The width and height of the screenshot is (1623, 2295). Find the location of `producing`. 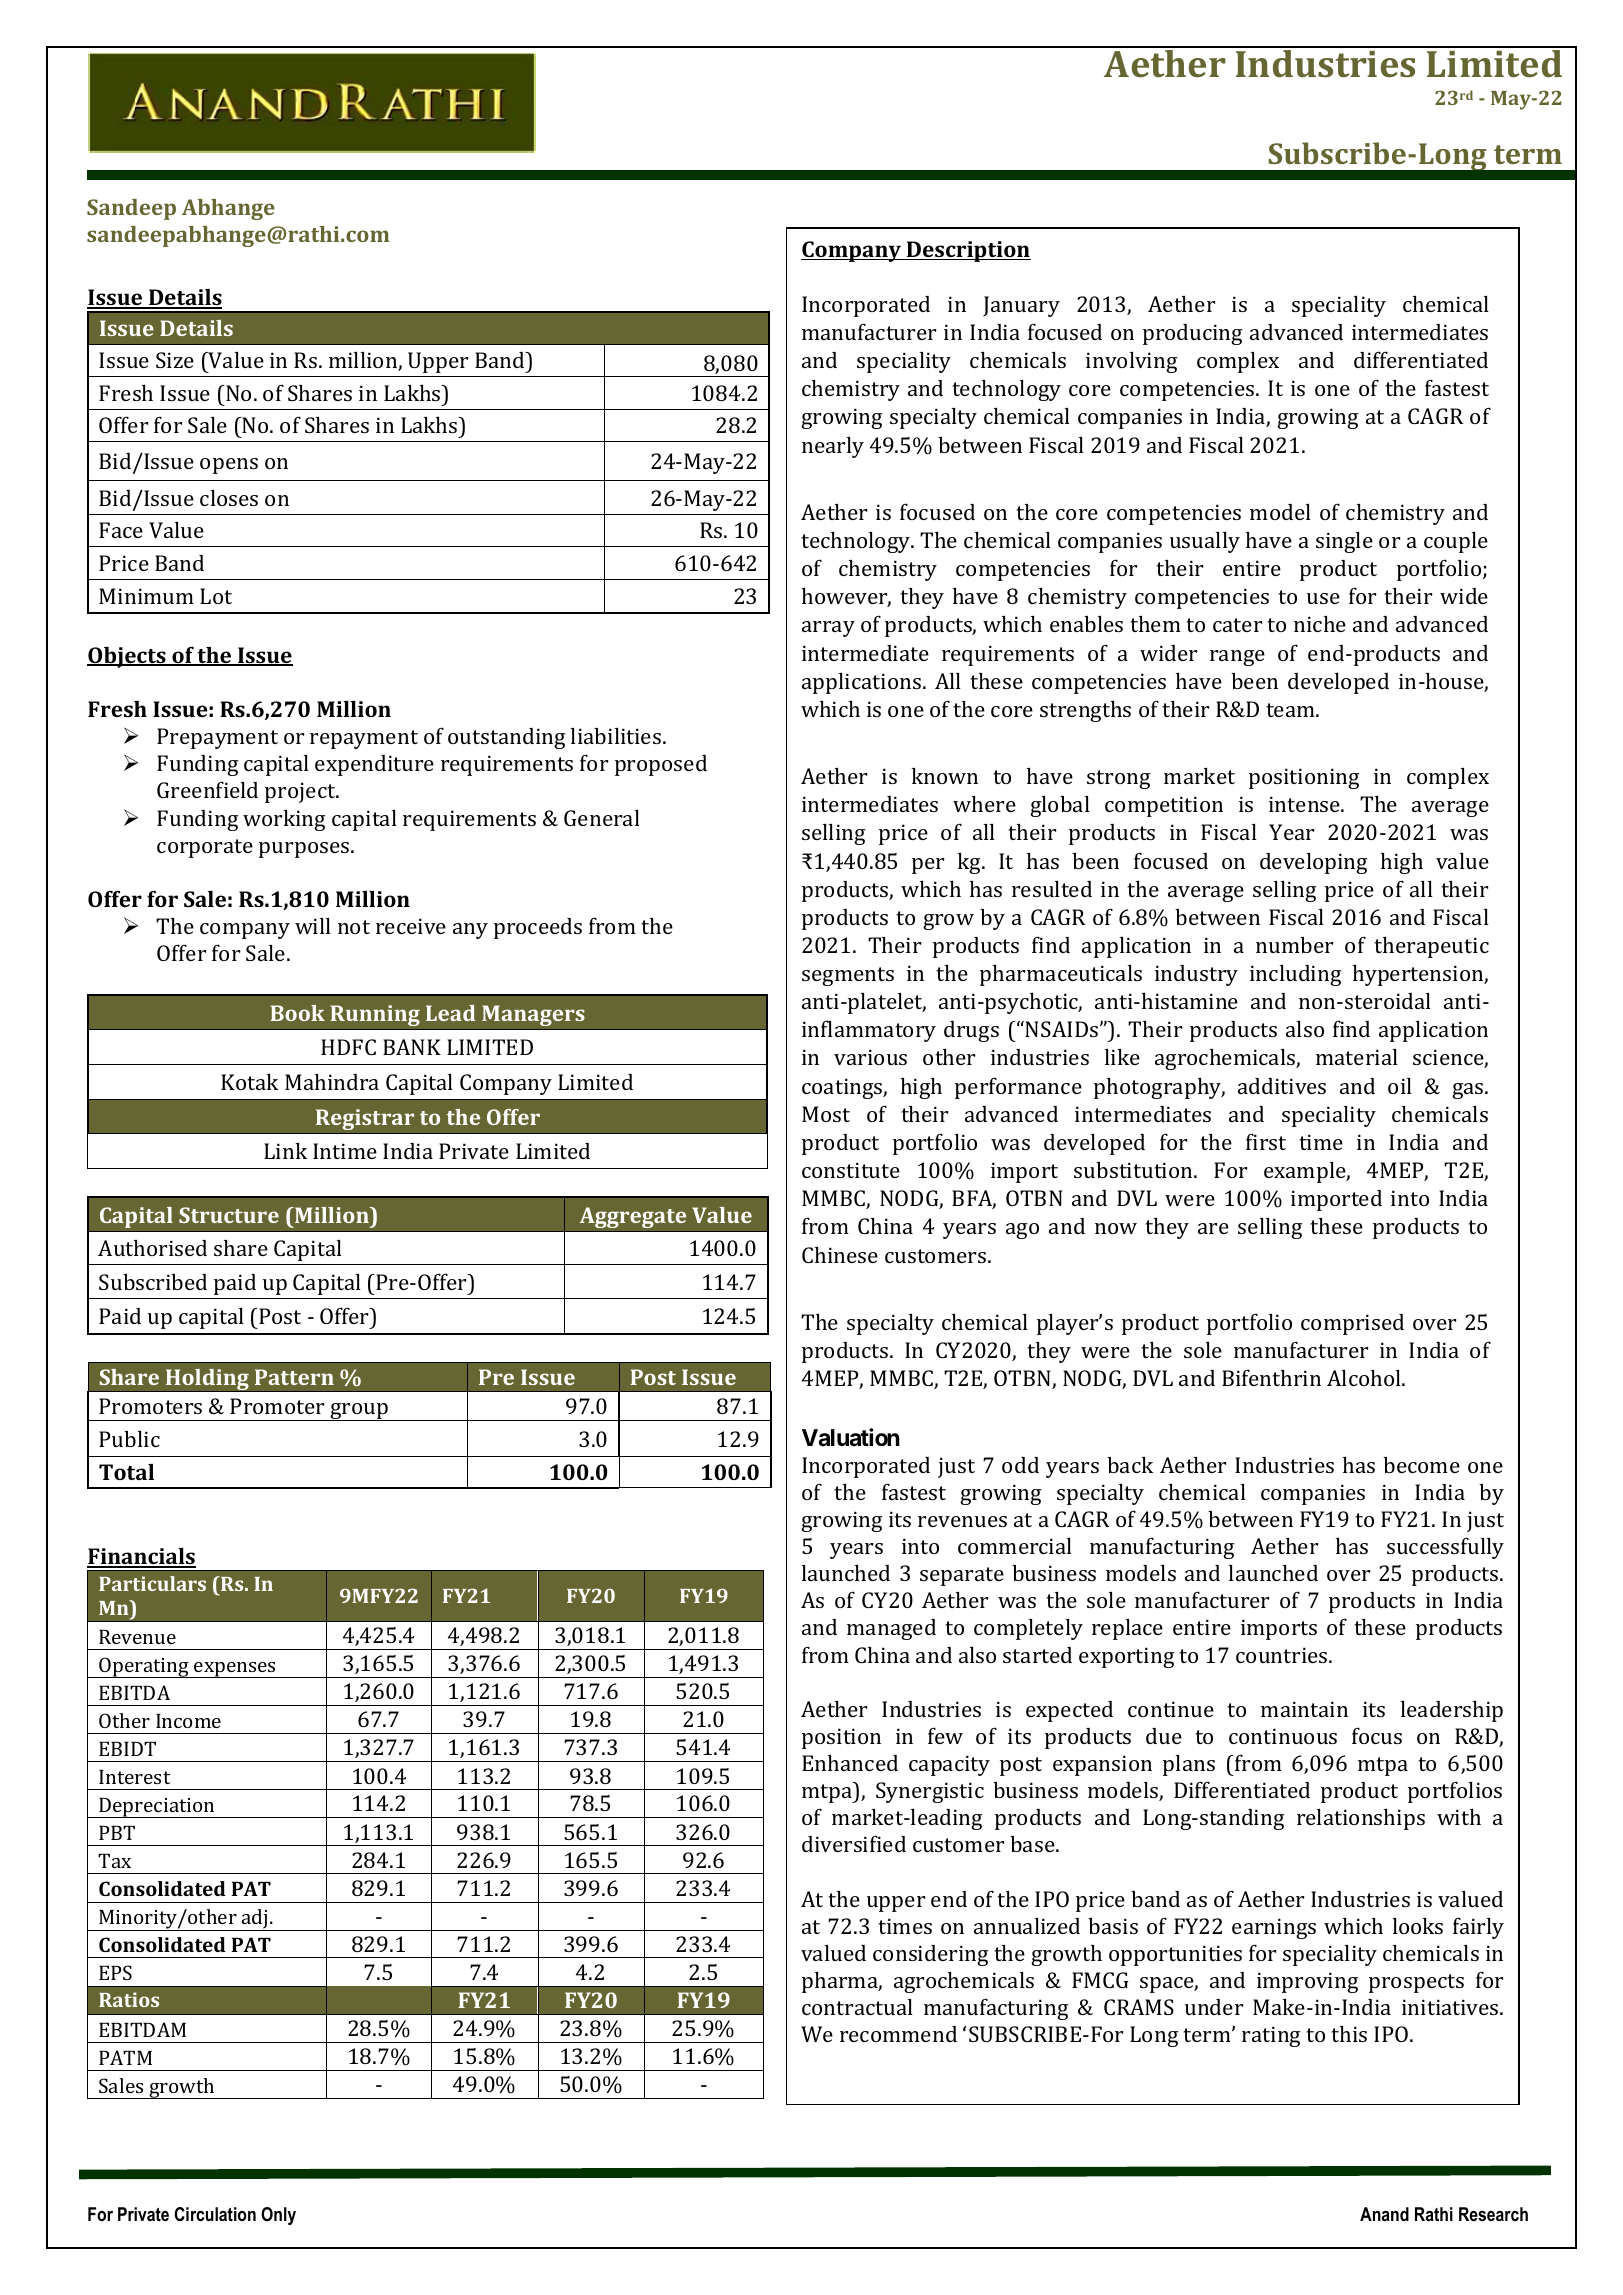

producing is located at coordinates (1192, 334).
